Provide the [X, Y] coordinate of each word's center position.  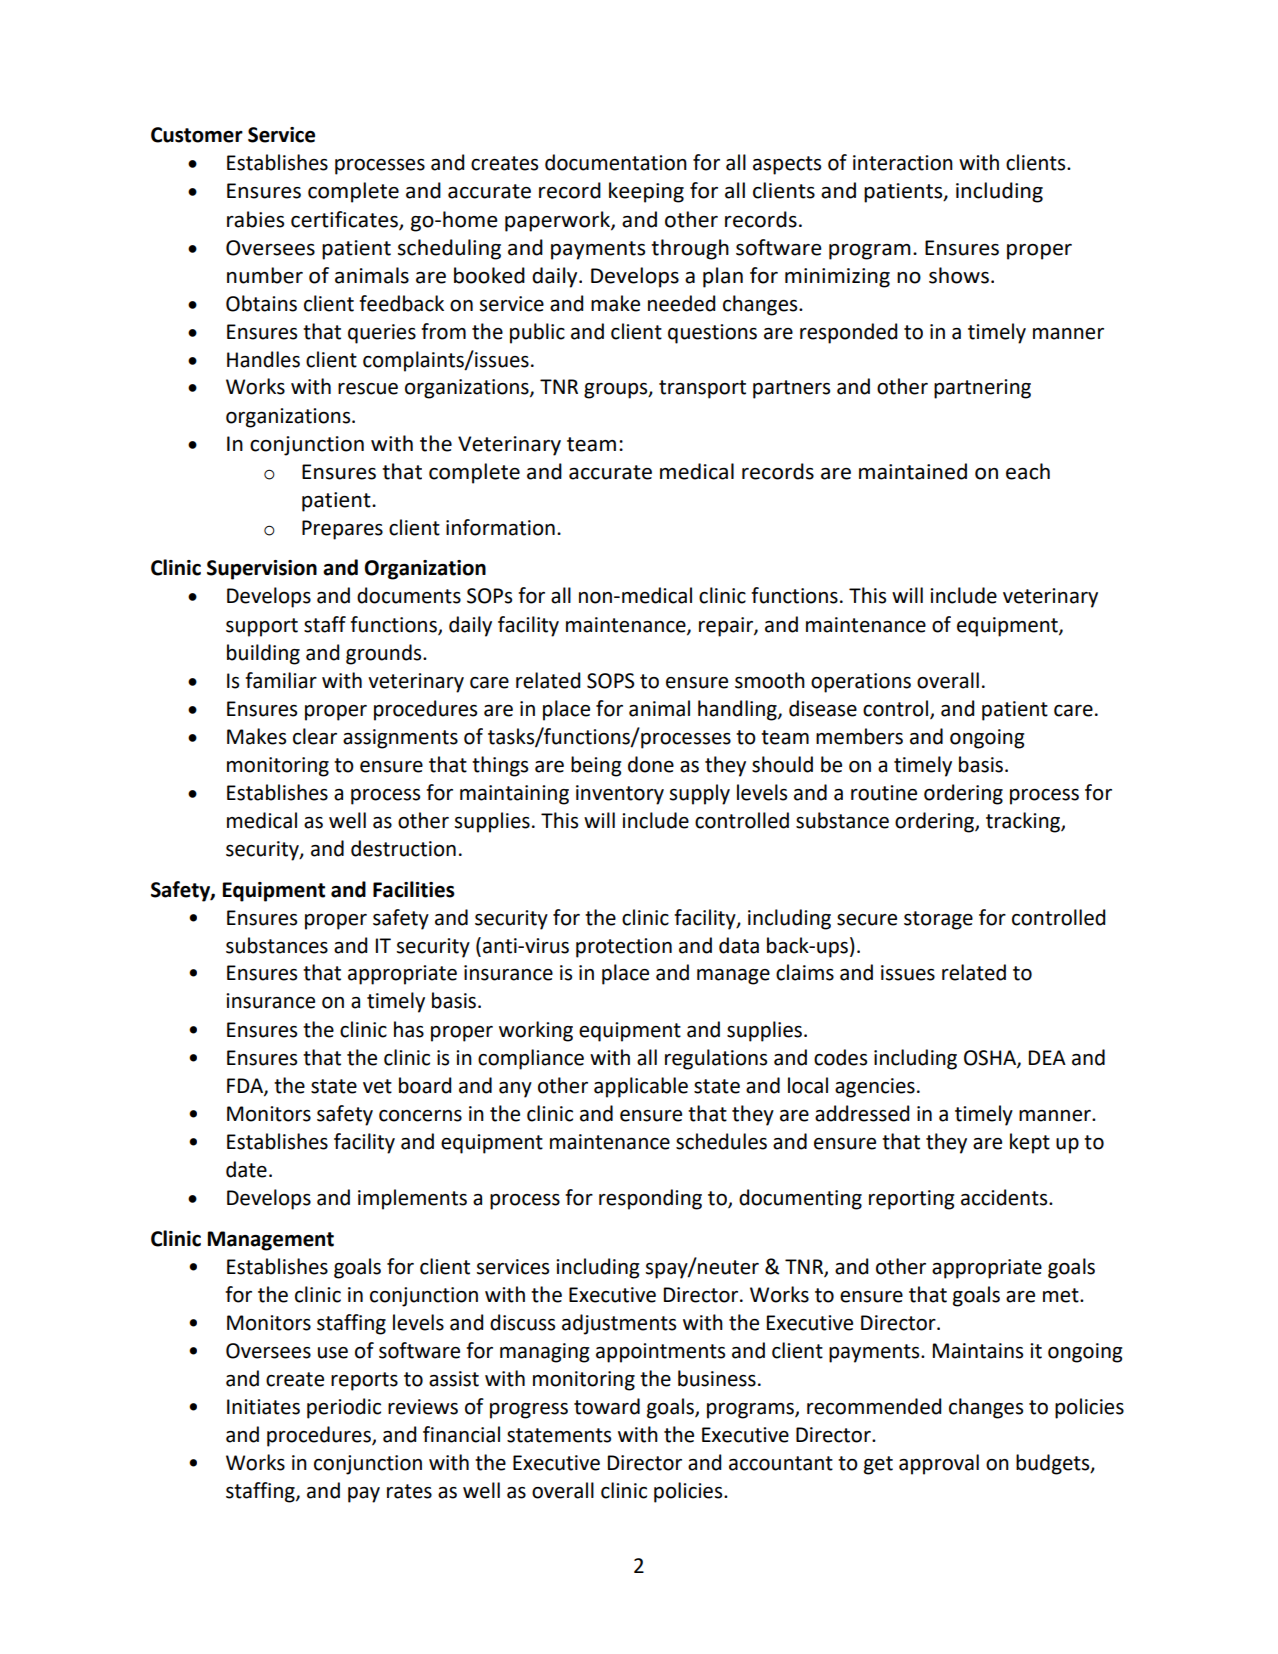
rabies [255, 219]
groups [617, 391]
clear [315, 736]
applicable [641, 1087]
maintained [913, 471]
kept [1030, 1143]
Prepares [342, 530]
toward [607, 1406]
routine [884, 793]
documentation [616, 162]
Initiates [263, 1407]
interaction [903, 163]
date [246, 1169]
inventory [620, 795]
